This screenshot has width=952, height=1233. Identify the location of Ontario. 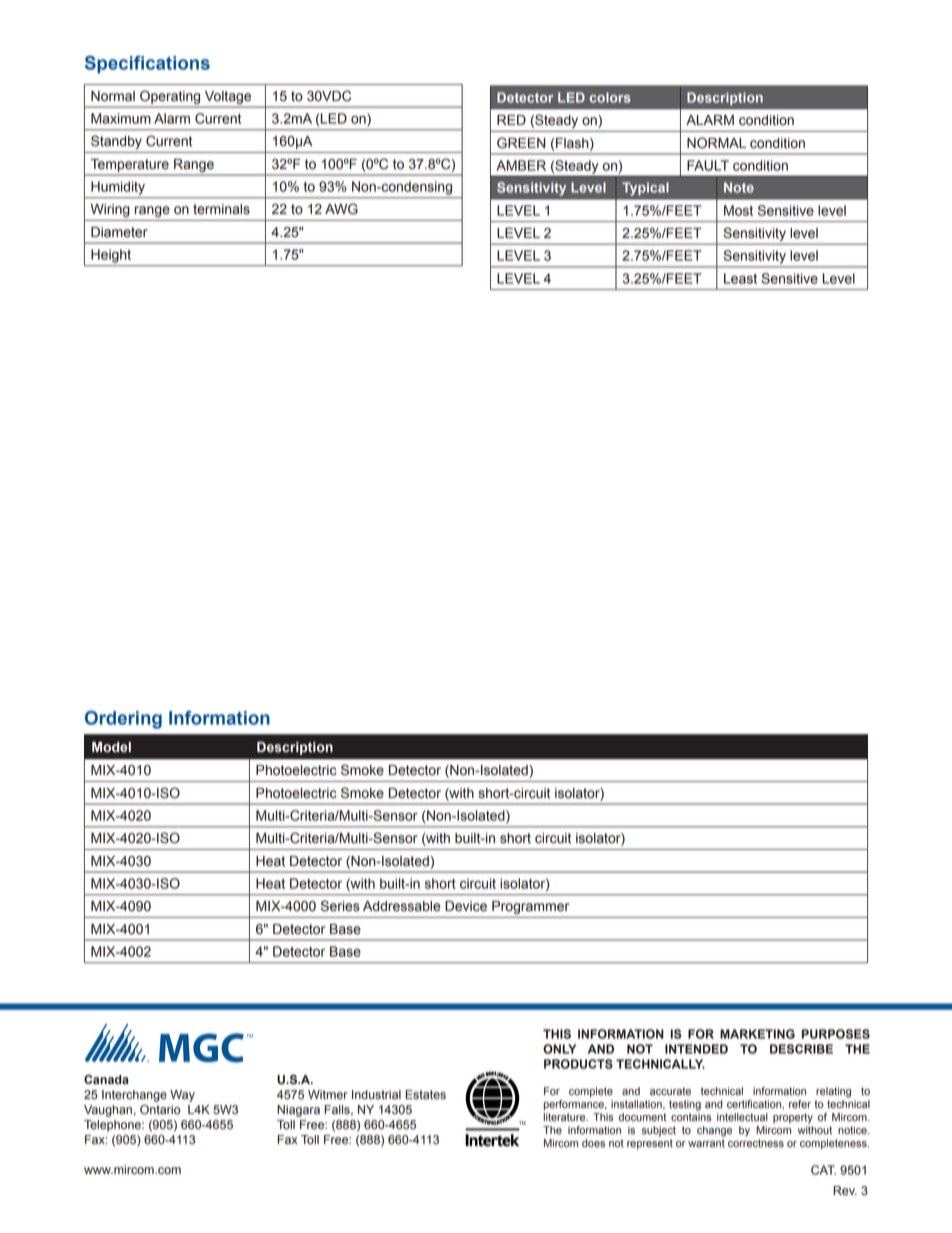
(160, 1109).
